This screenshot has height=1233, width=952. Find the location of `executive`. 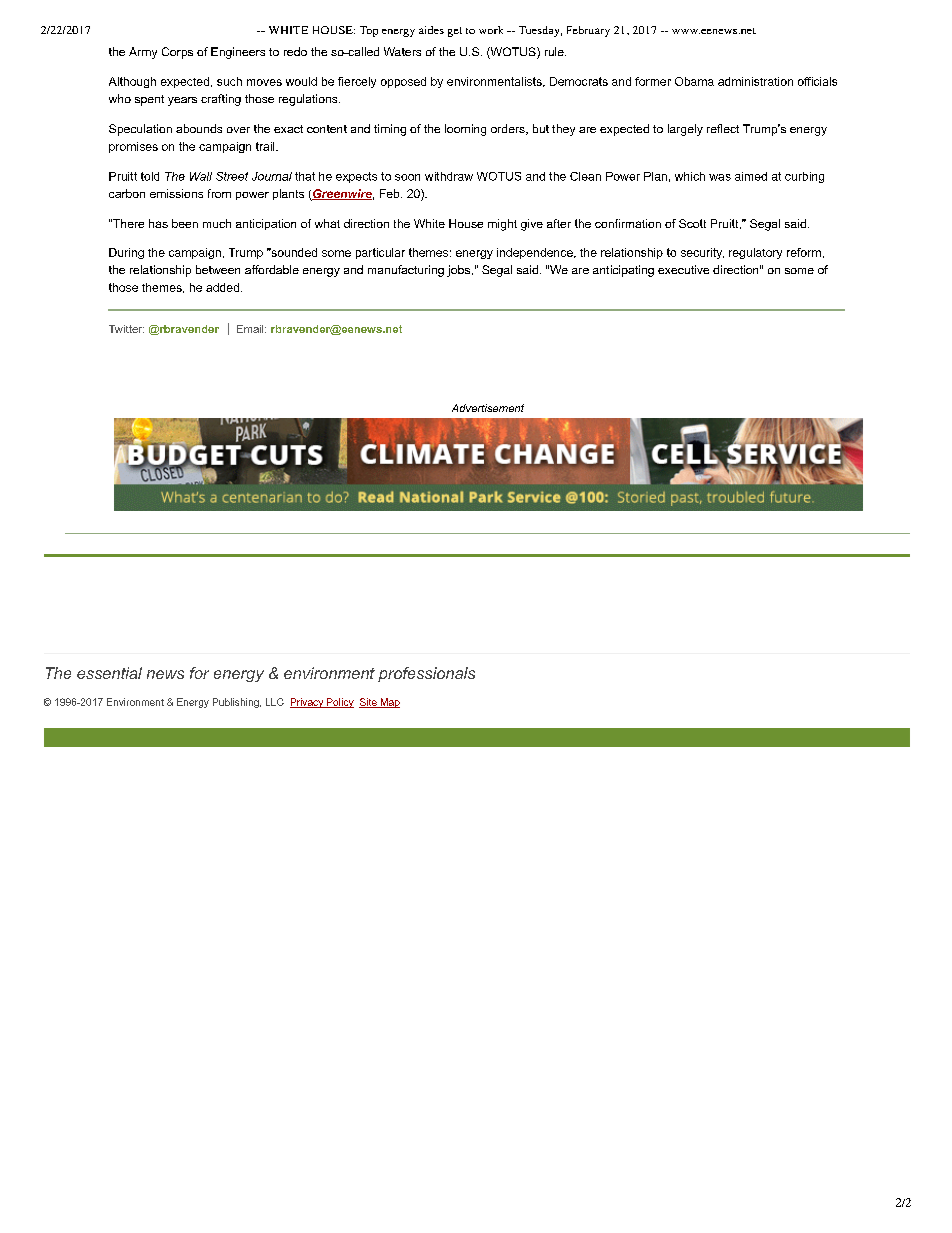

executive is located at coordinates (683, 269).
